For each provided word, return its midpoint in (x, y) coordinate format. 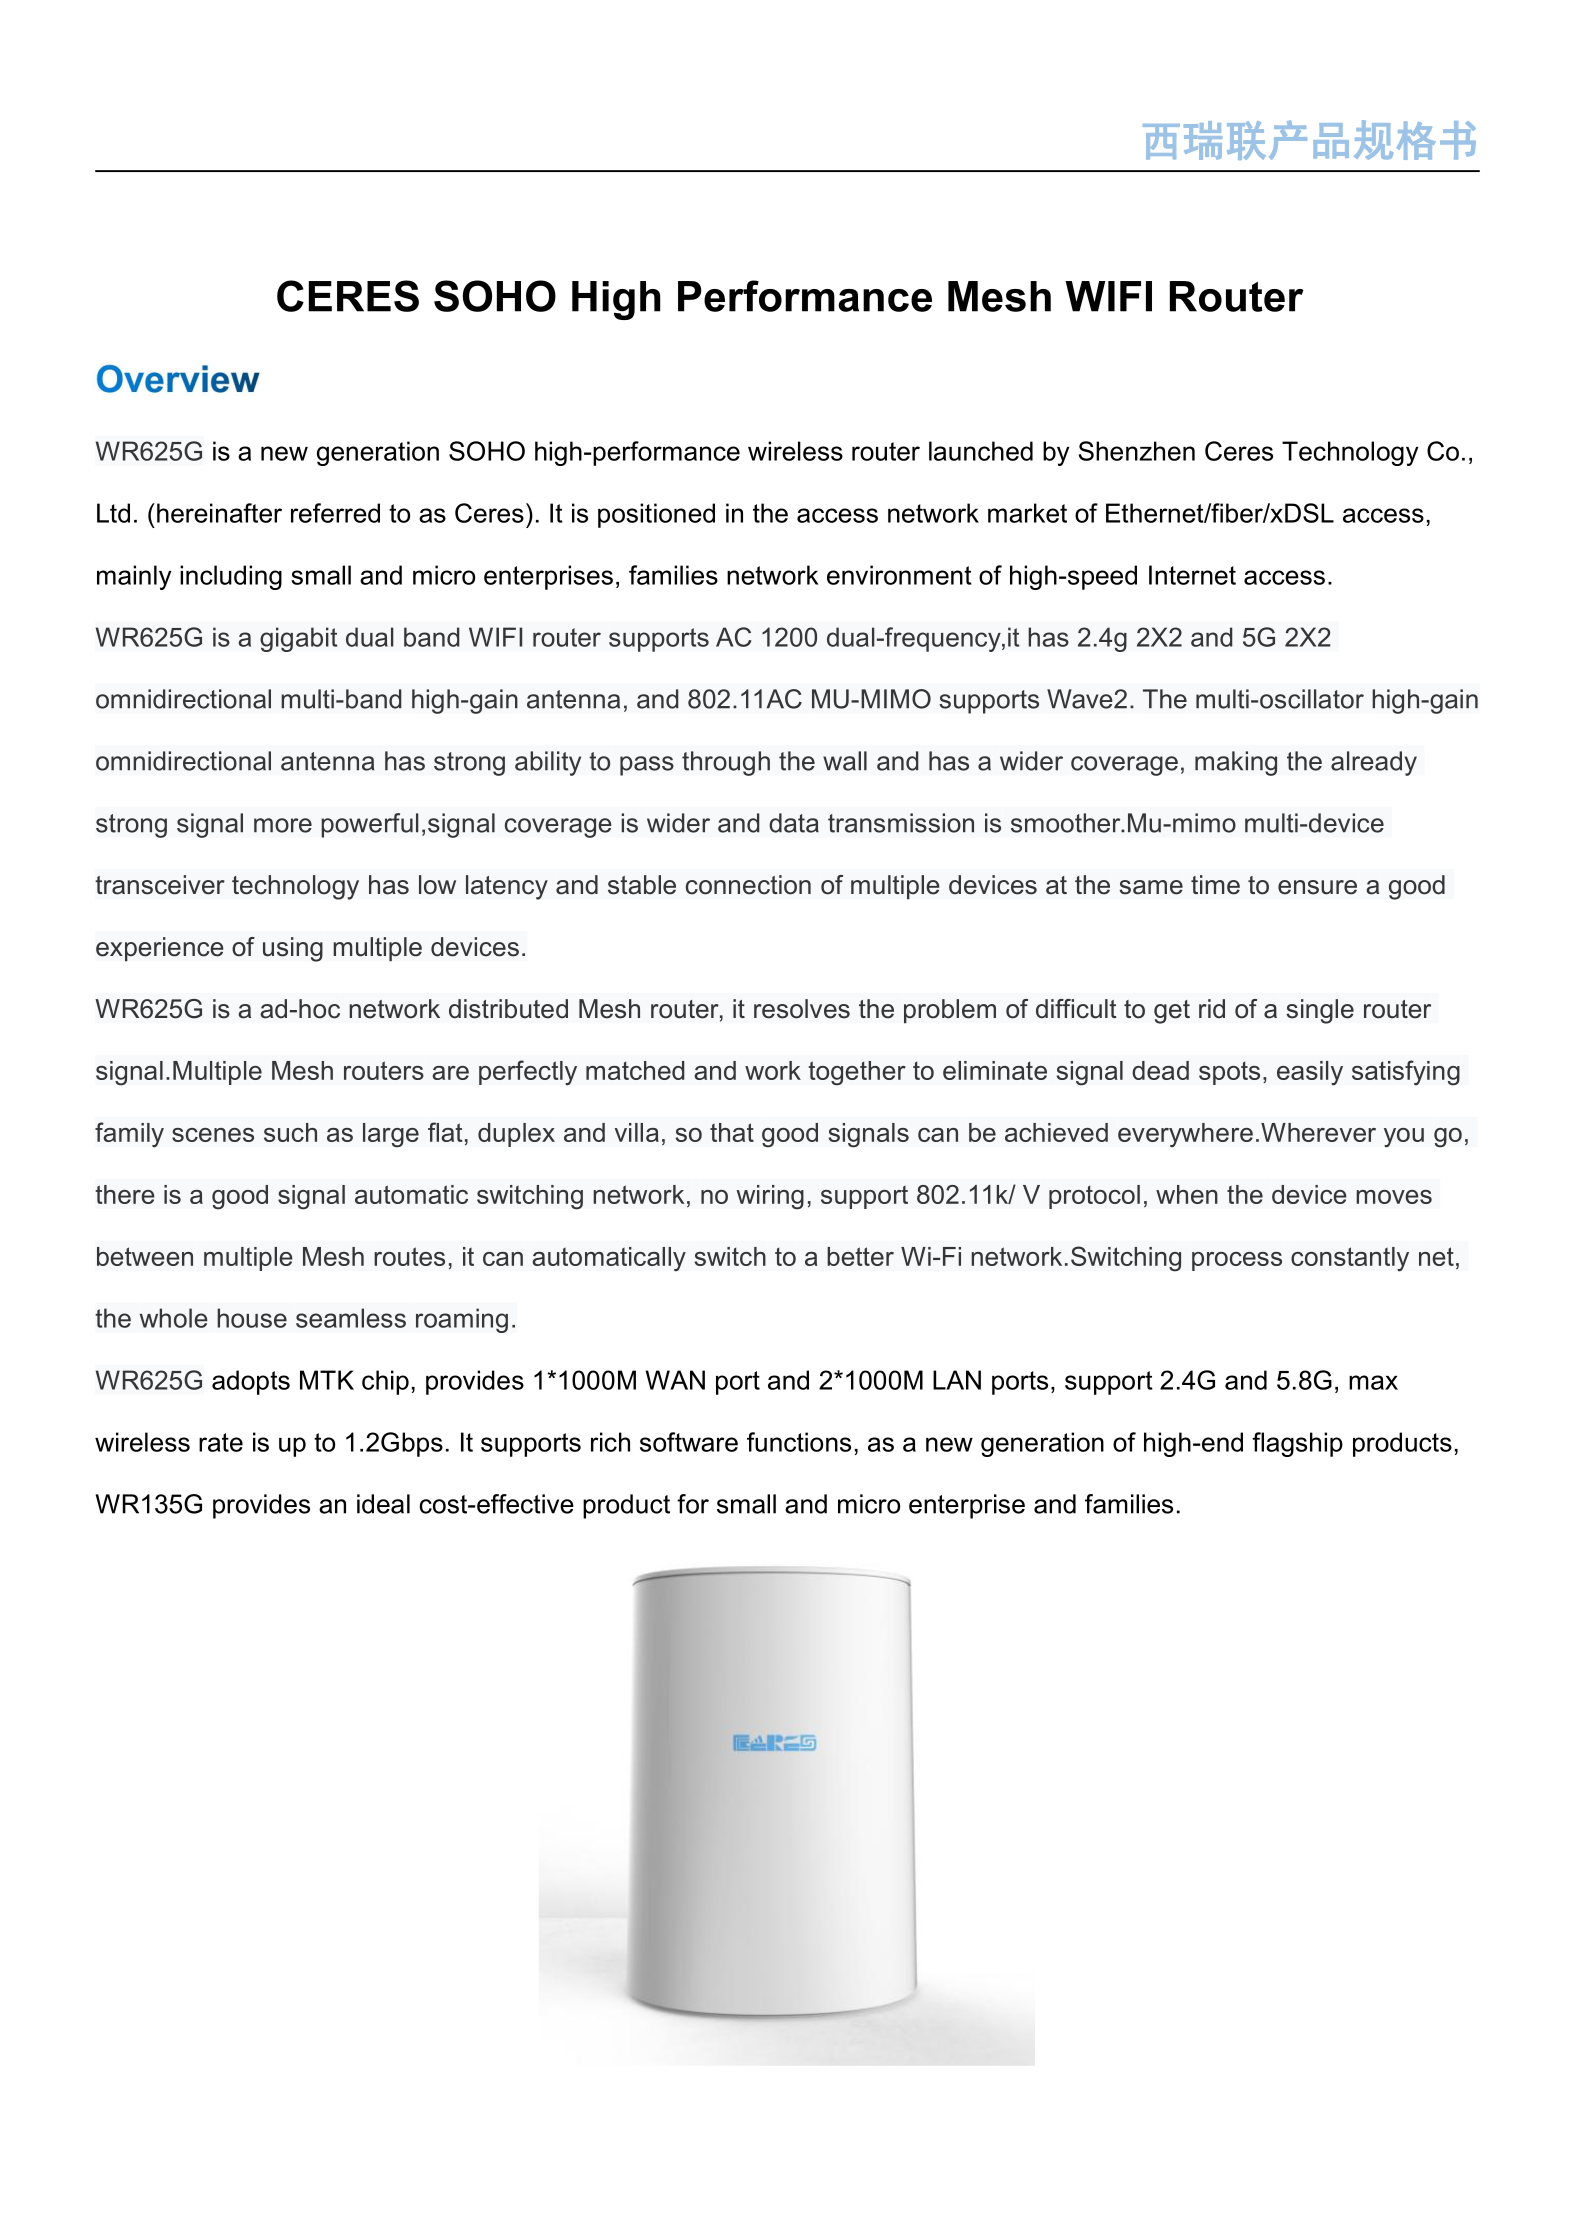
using (293, 949)
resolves (802, 1009)
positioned (656, 515)
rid (1212, 1009)
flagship (1297, 1444)
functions (799, 1442)
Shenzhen (1137, 451)
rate (221, 1442)
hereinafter (219, 513)
